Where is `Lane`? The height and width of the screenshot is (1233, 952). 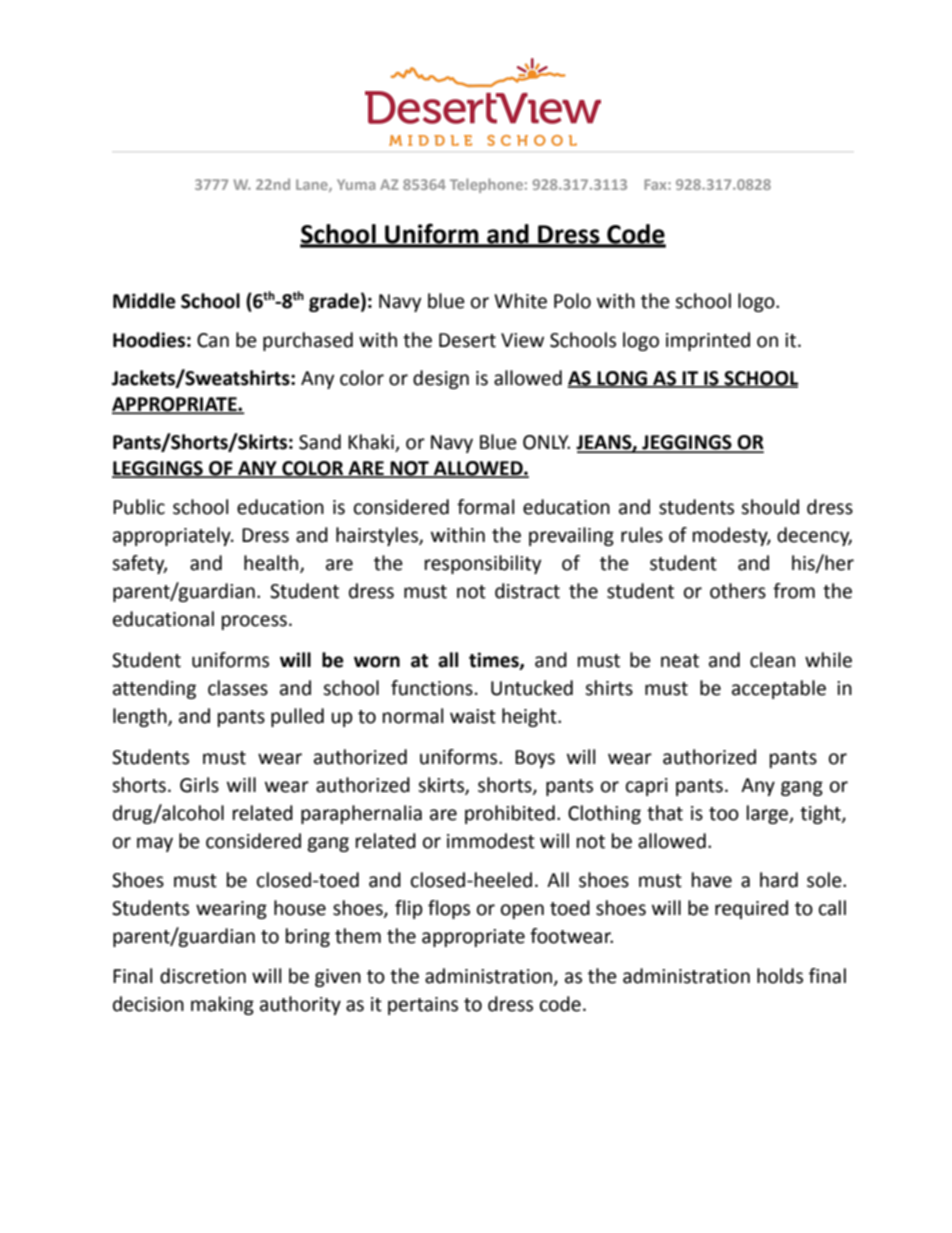 Lane is located at coordinates (313, 185).
